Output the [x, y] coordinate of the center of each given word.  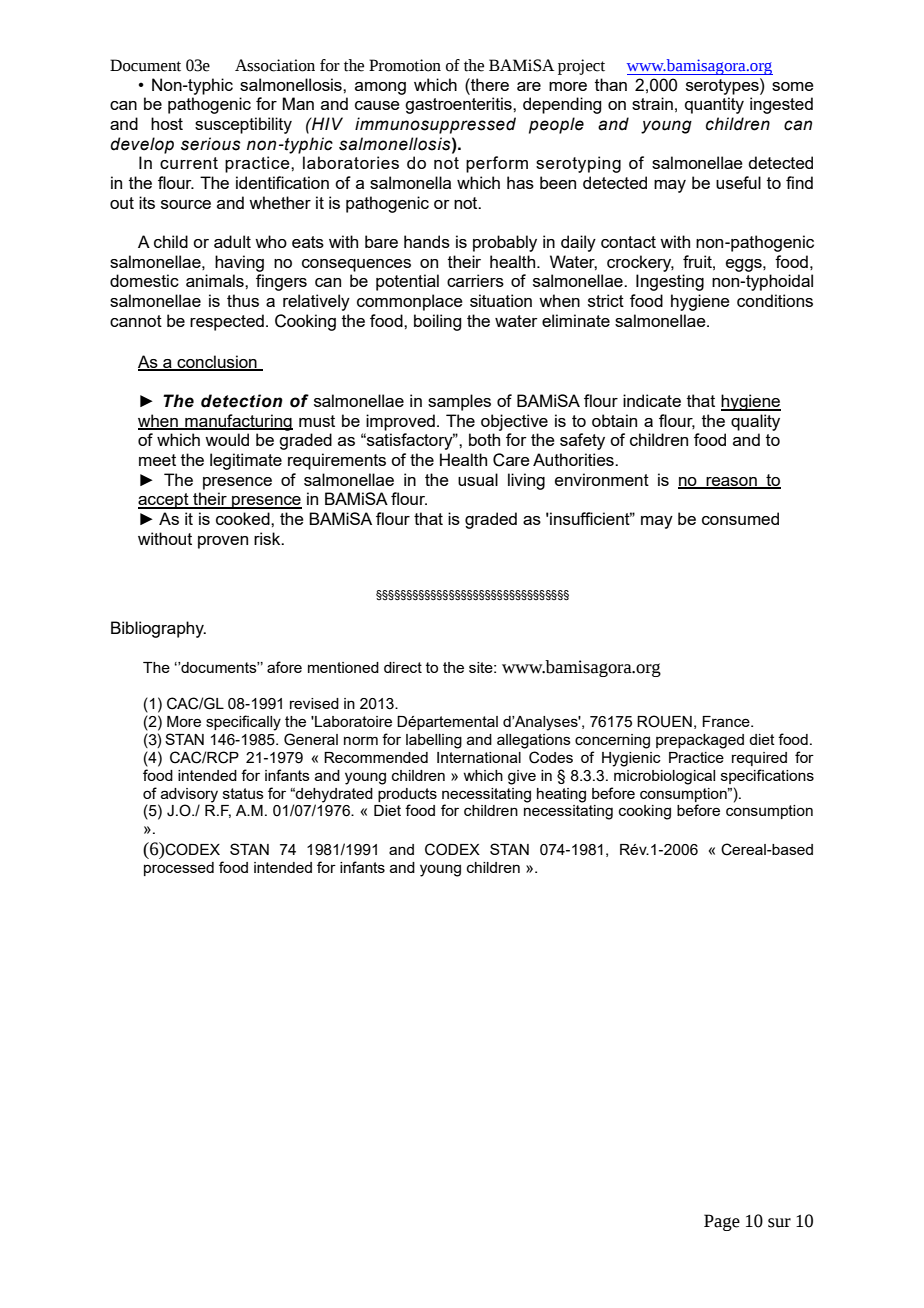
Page [722, 1222]
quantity [714, 105]
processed [179, 869]
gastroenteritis [459, 105]
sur [779, 1223]
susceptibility [243, 125]
